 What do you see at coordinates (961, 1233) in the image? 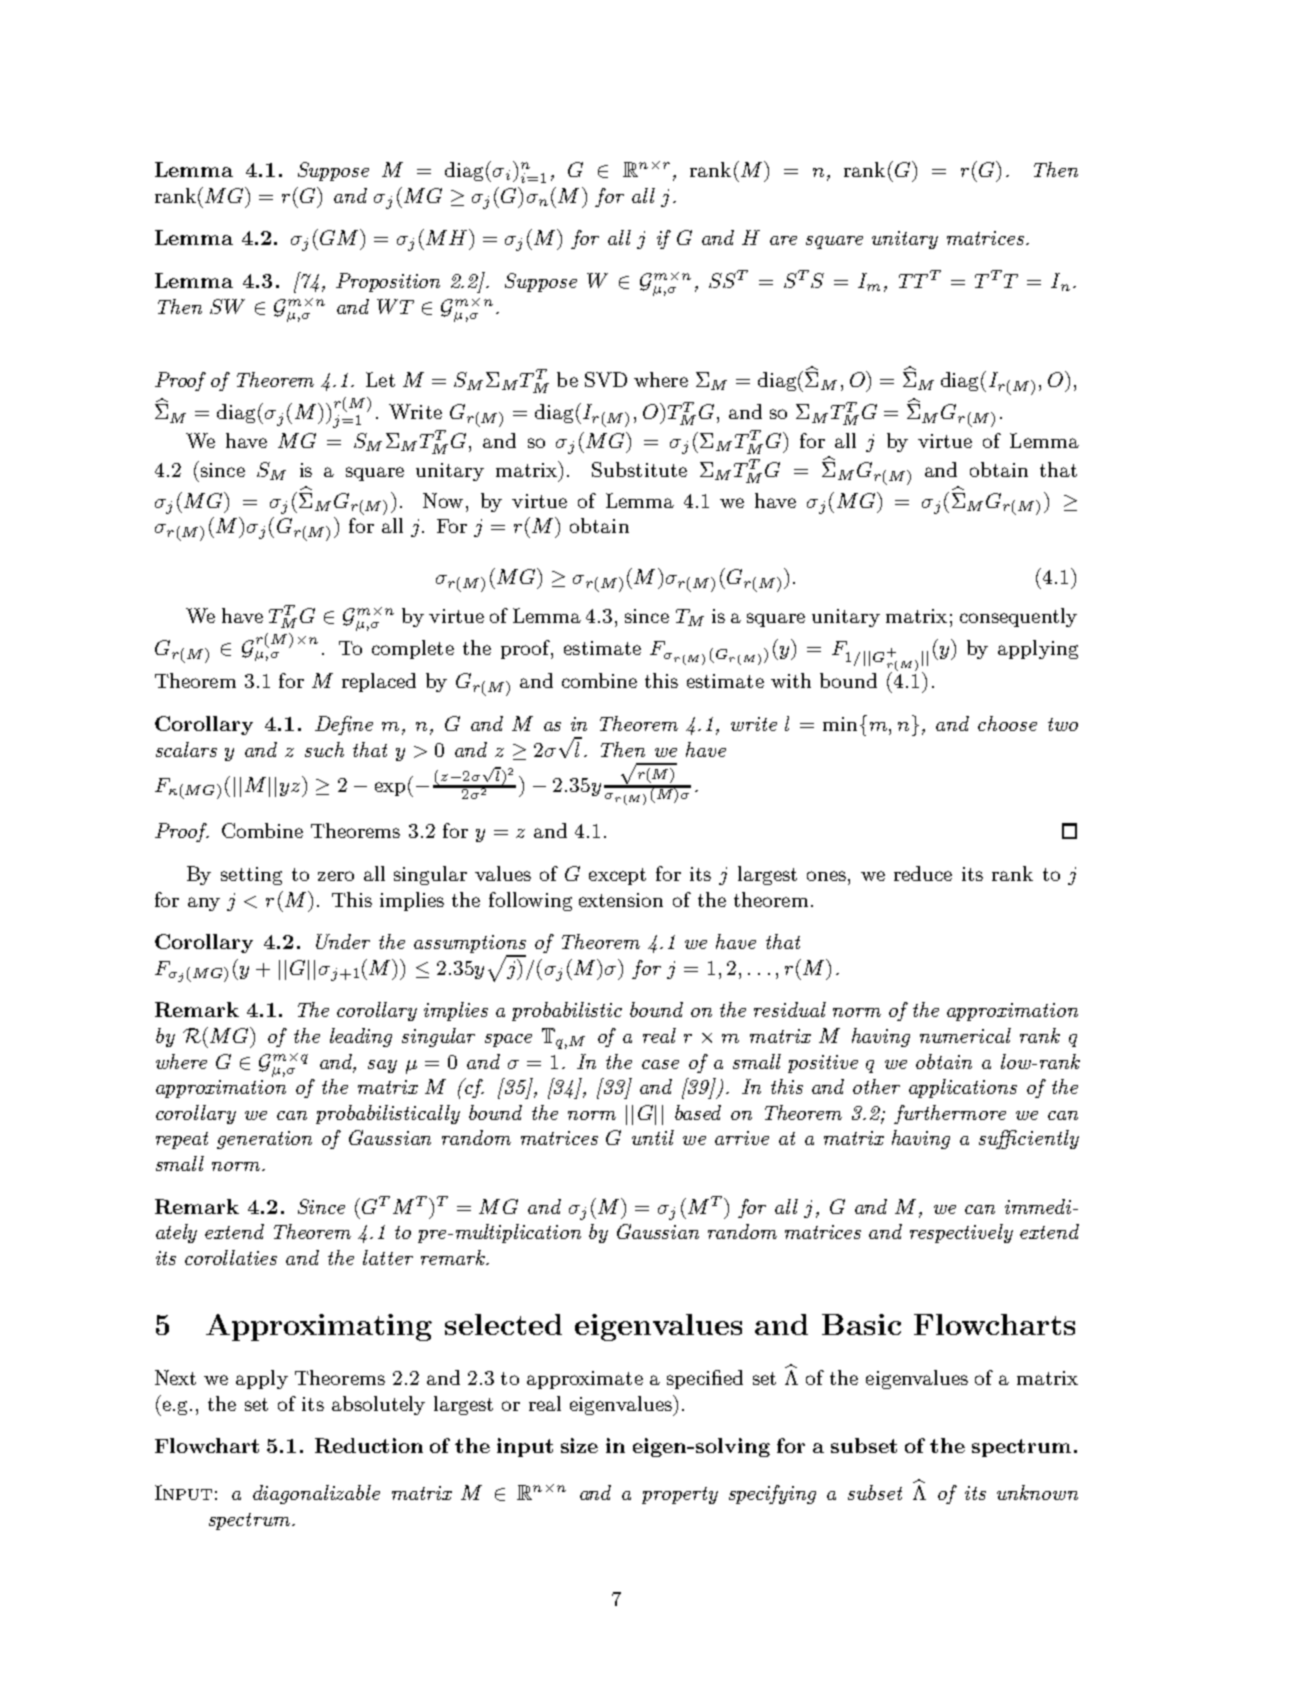
I see `respectively` at bounding box center [961, 1233].
